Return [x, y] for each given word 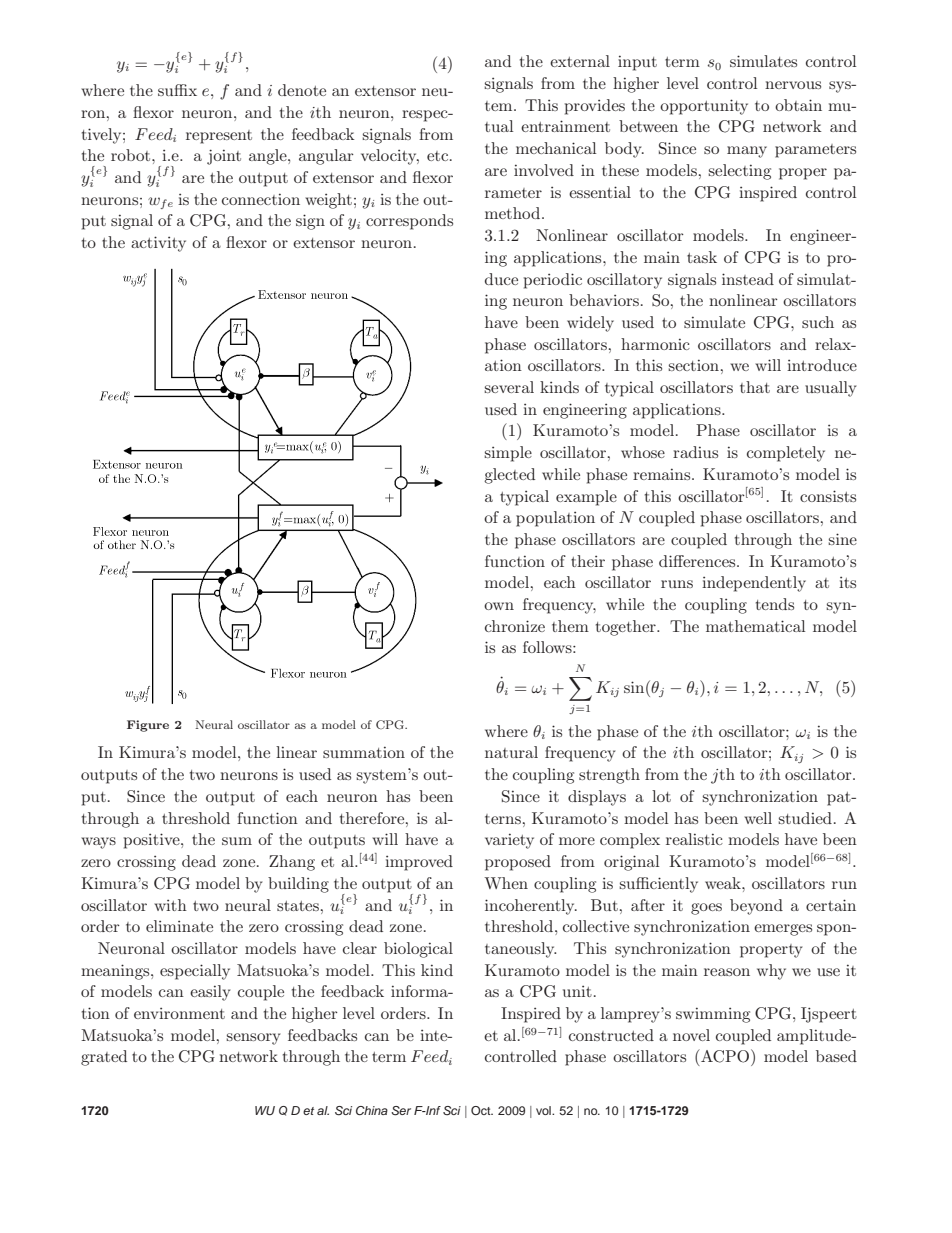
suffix [177, 90]
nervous [793, 85]
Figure [148, 726]
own [499, 606]
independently [754, 584]
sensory [253, 1039]
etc [439, 156]
